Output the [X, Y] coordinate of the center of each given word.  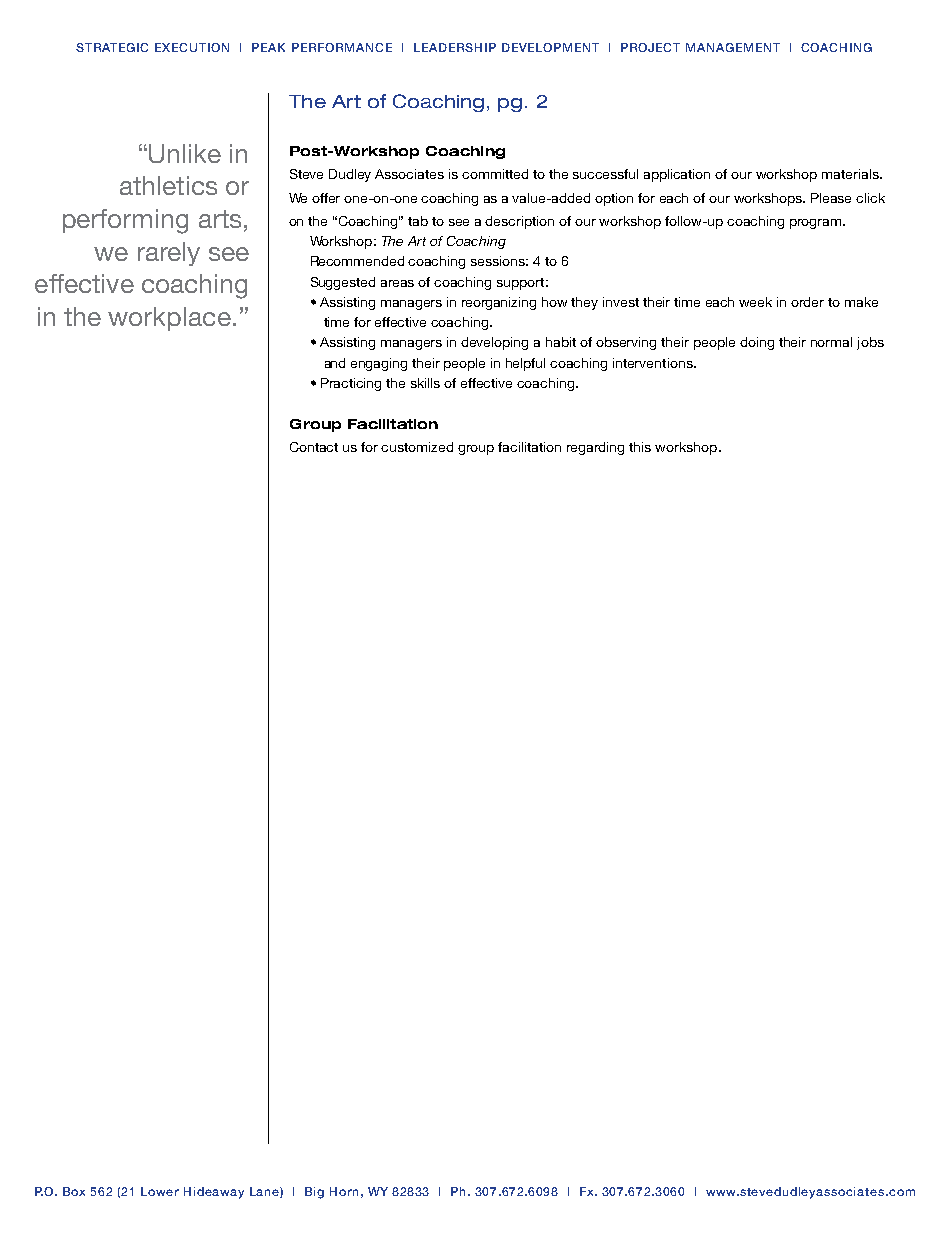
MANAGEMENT [733, 47]
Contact [314, 447]
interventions [654, 363]
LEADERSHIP [455, 47]
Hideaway [214, 1193]
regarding [595, 448]
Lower [160, 1191]
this [640, 447]
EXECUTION [192, 47]
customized [417, 447]
